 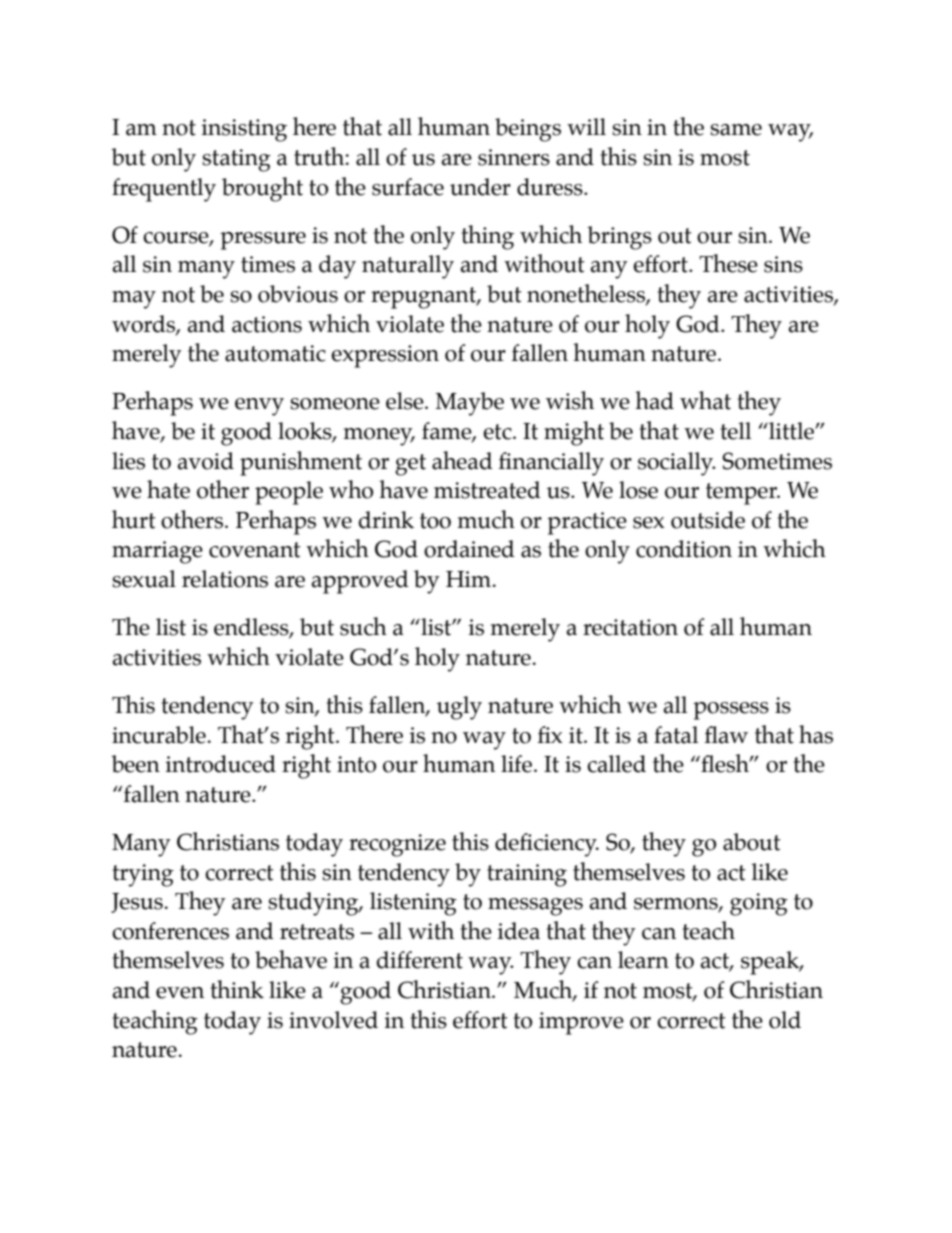 I want to click on condition, so click(x=684, y=549).
